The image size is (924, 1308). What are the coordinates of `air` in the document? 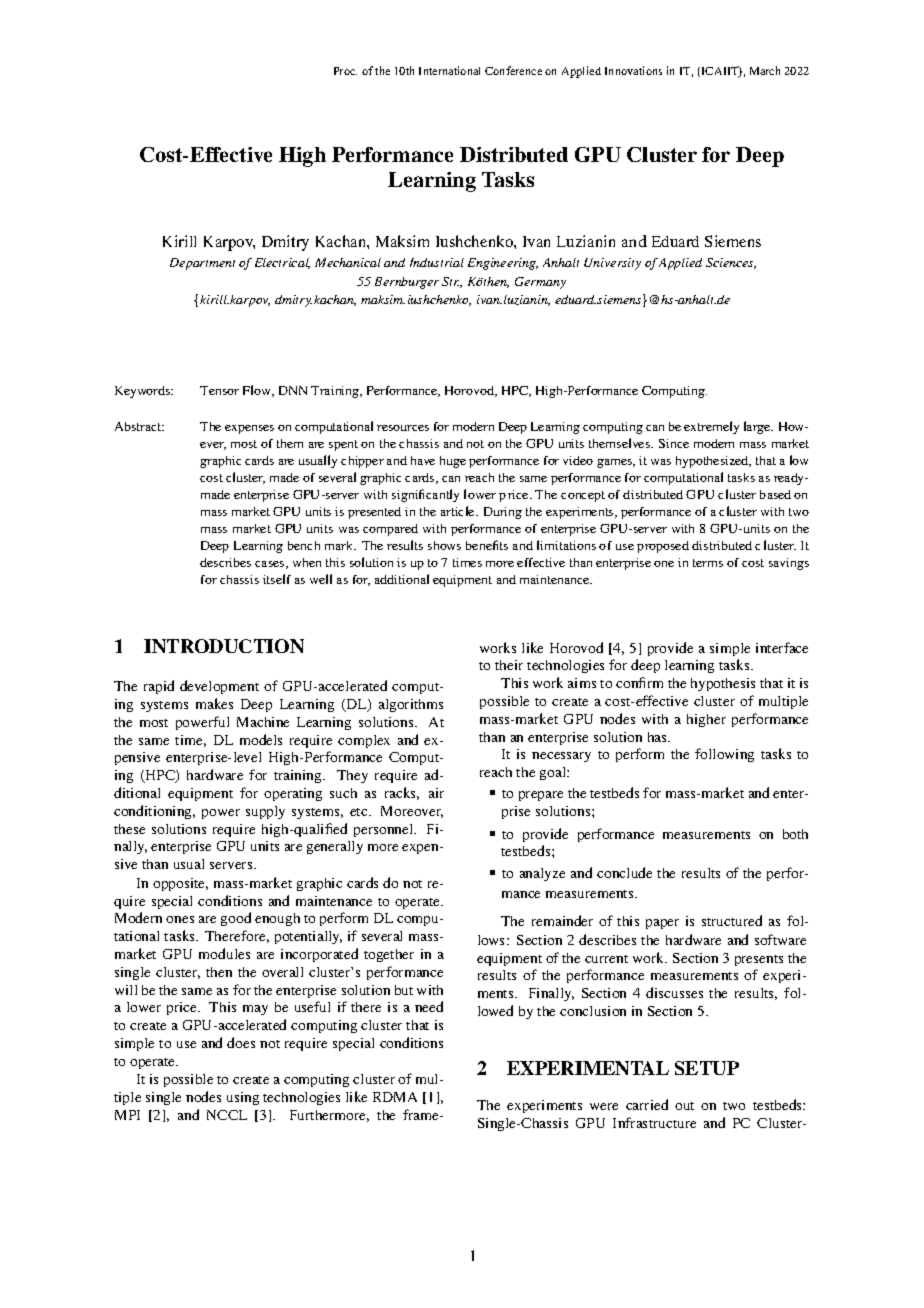 It's located at (436, 793).
